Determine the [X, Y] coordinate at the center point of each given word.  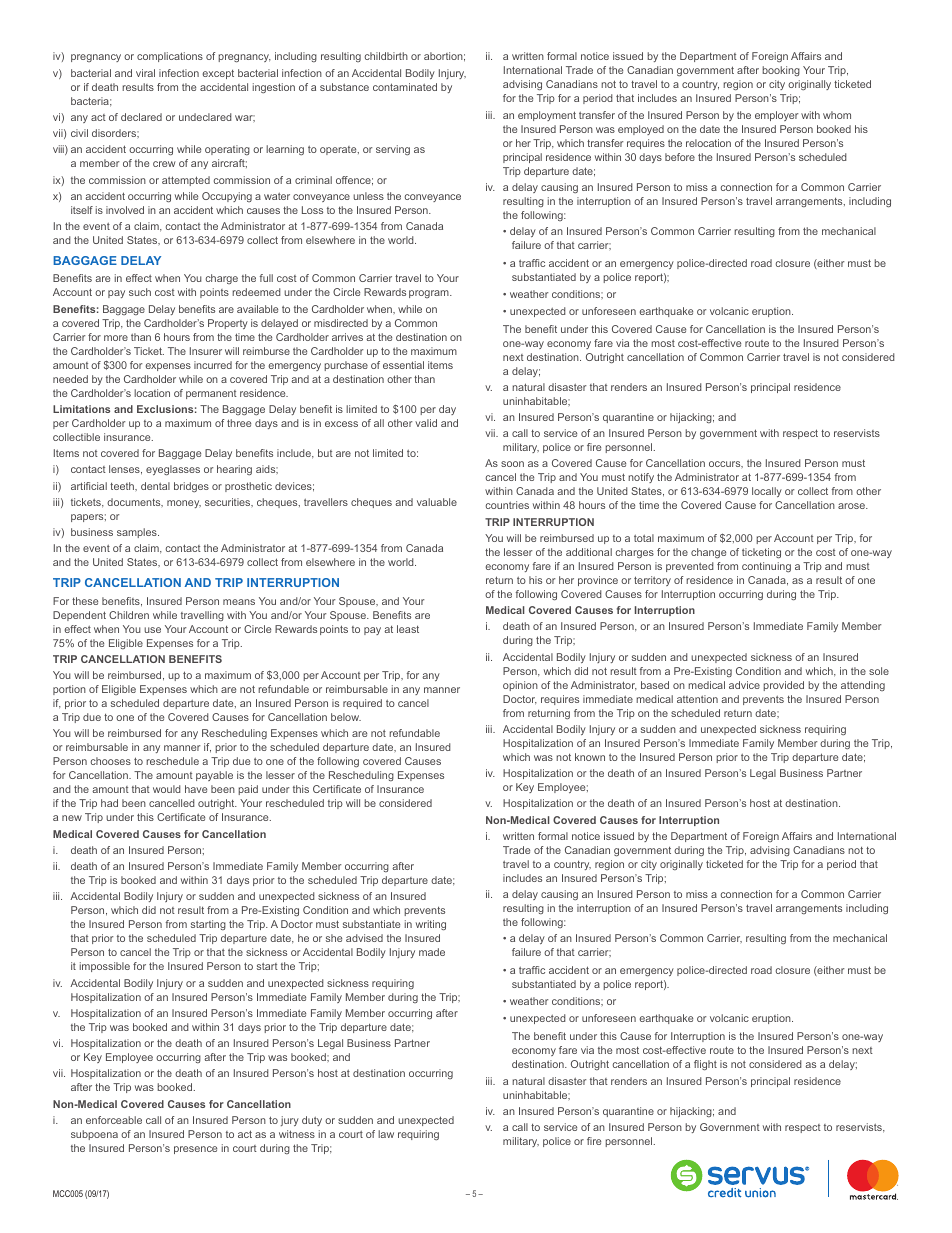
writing [431, 925]
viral [145, 73]
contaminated [405, 87]
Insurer [206, 351]
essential [403, 365]
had [109, 803]
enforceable [114, 1120]
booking [781, 71]
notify [641, 478]
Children [129, 615]
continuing [766, 567]
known [590, 757]
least [408, 629]
